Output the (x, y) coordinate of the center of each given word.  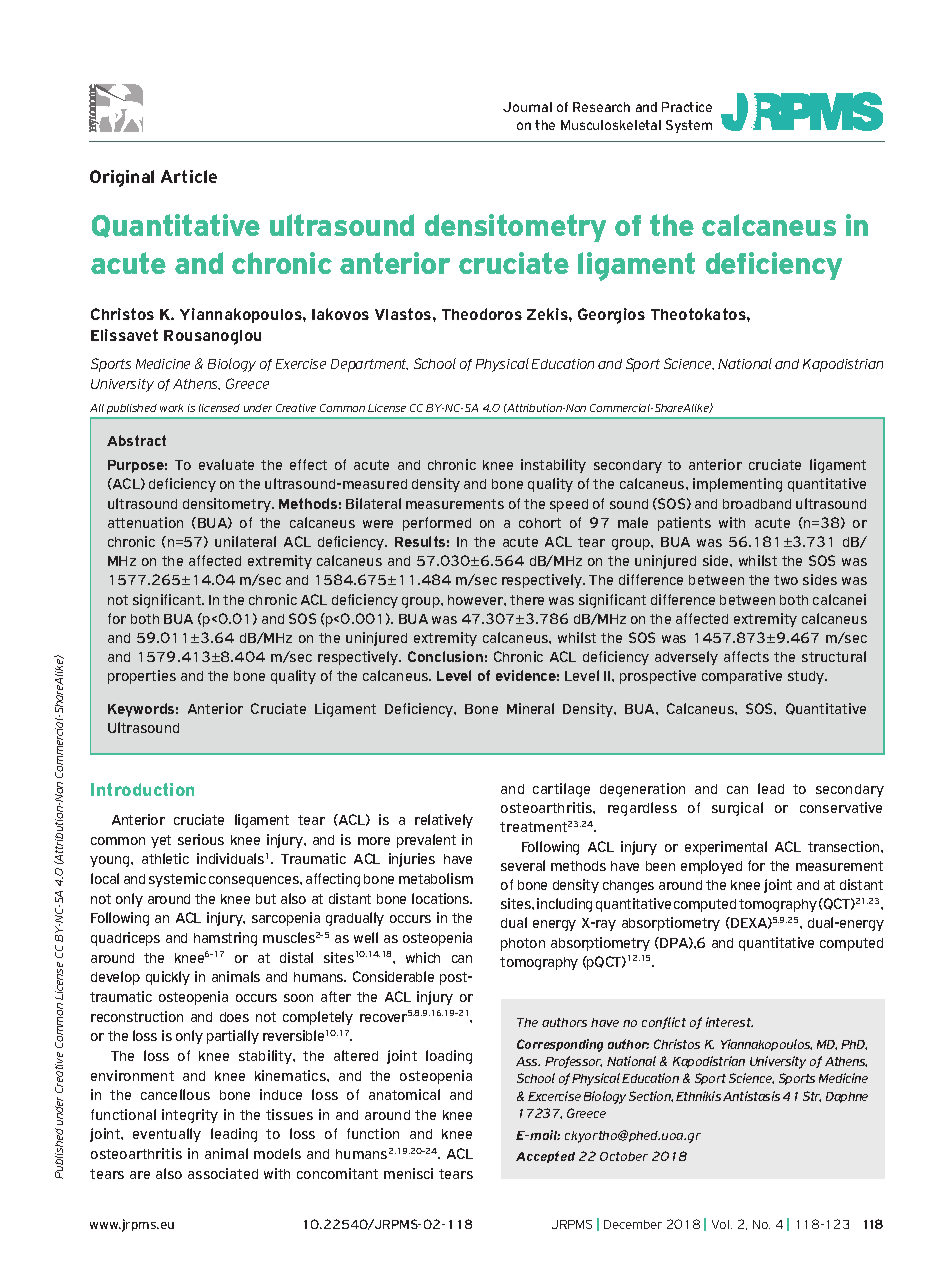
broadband (757, 504)
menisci (408, 1173)
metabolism (436, 878)
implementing (737, 485)
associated (223, 1173)
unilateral (245, 541)
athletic (165, 858)
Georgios (611, 316)
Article (189, 176)
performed (437, 524)
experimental (726, 848)
